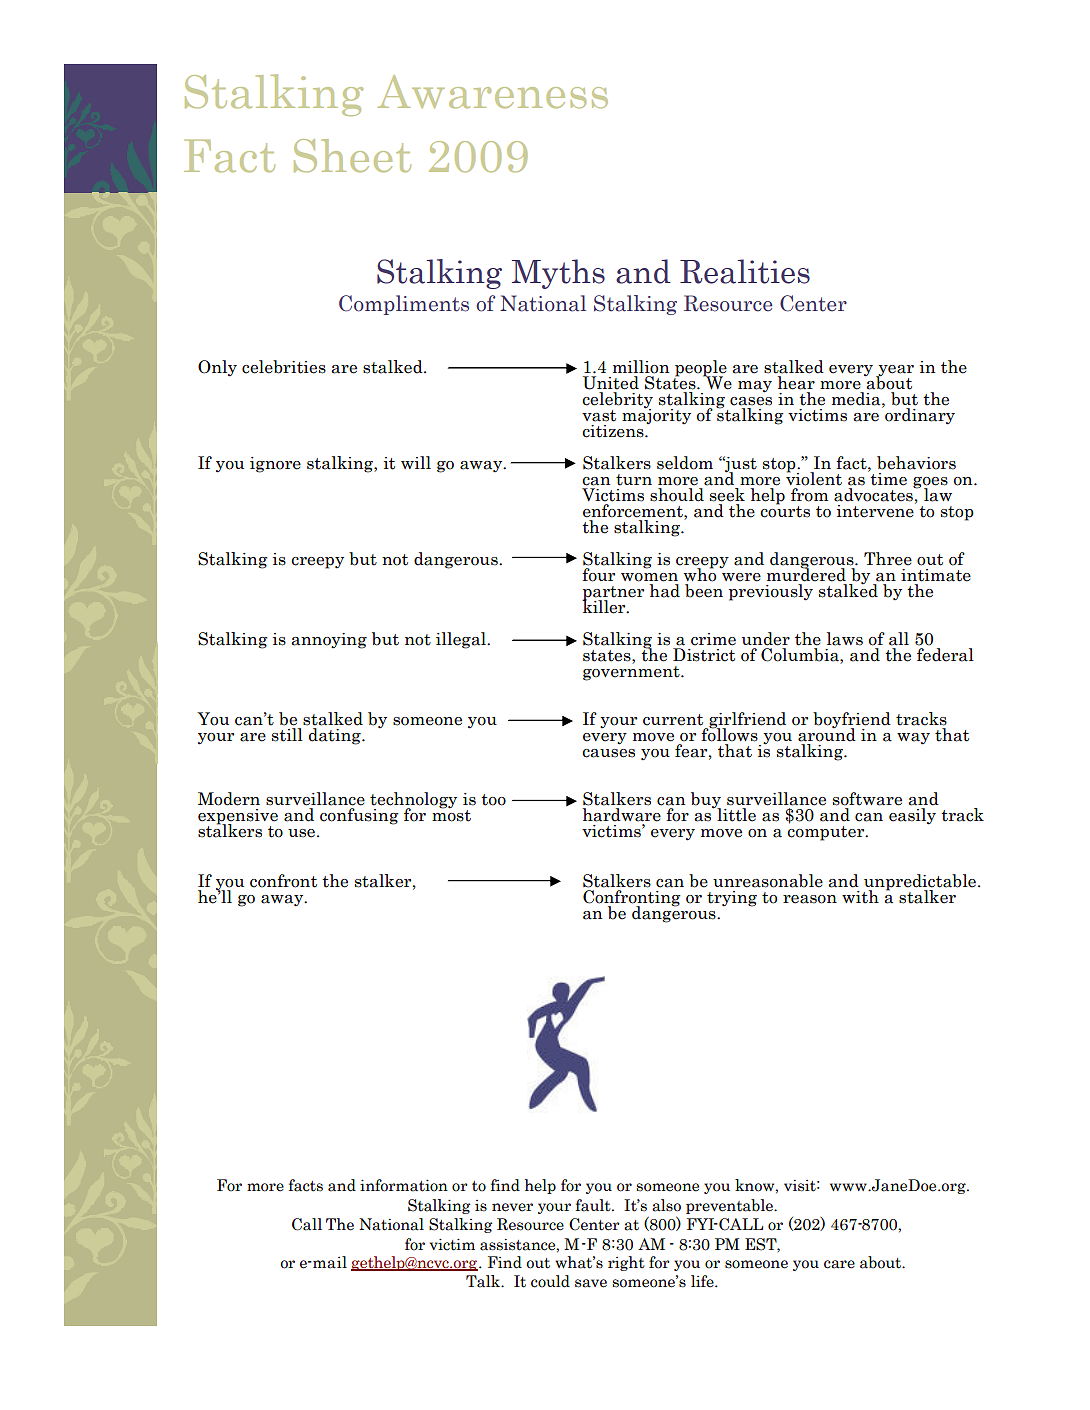 The height and width of the image is (1410, 1090). Describe the element at coordinates (839, 1264) in the image. I see `care` at that location.
